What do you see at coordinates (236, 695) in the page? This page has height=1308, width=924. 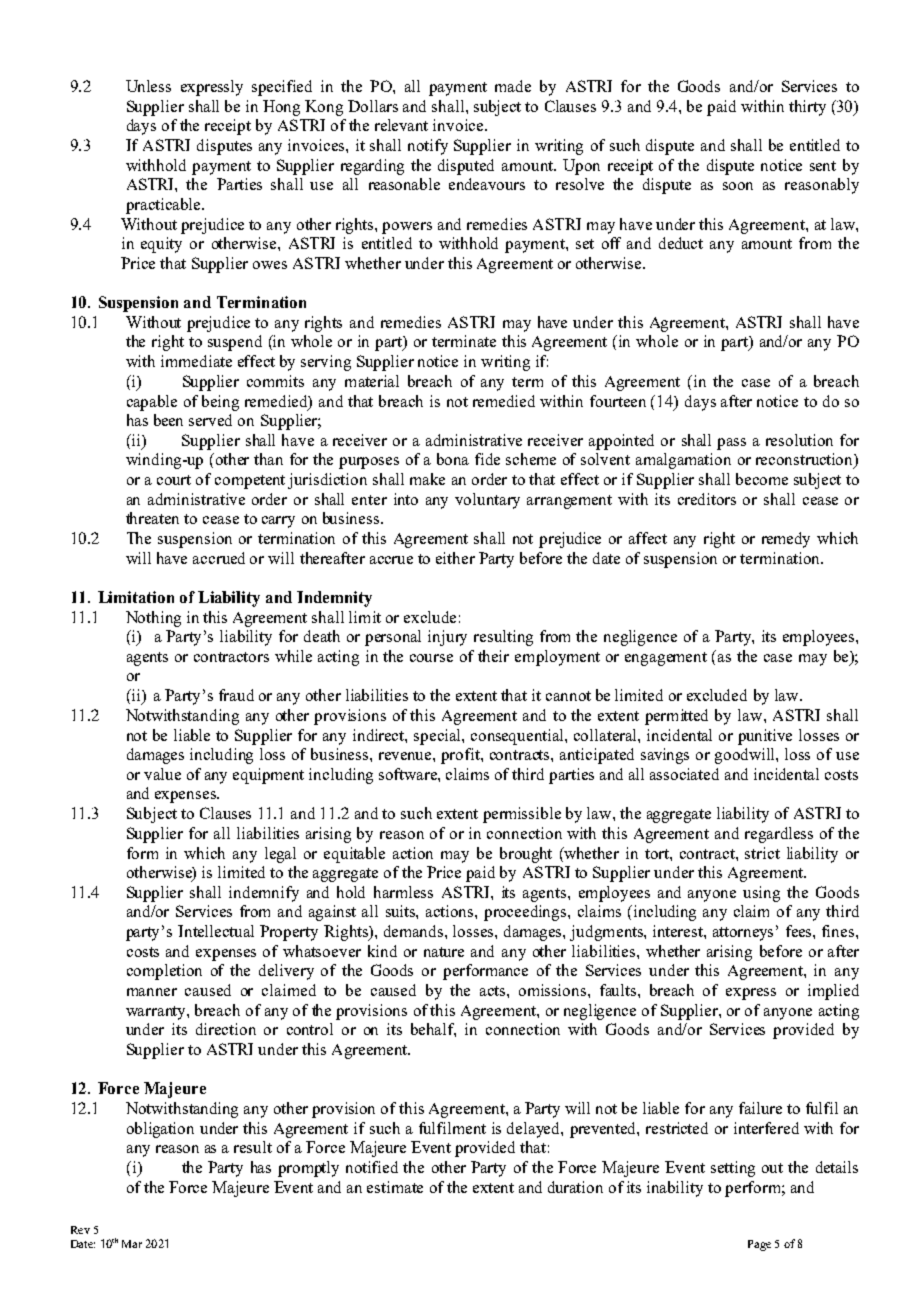 I see `fraud` at bounding box center [236, 695].
